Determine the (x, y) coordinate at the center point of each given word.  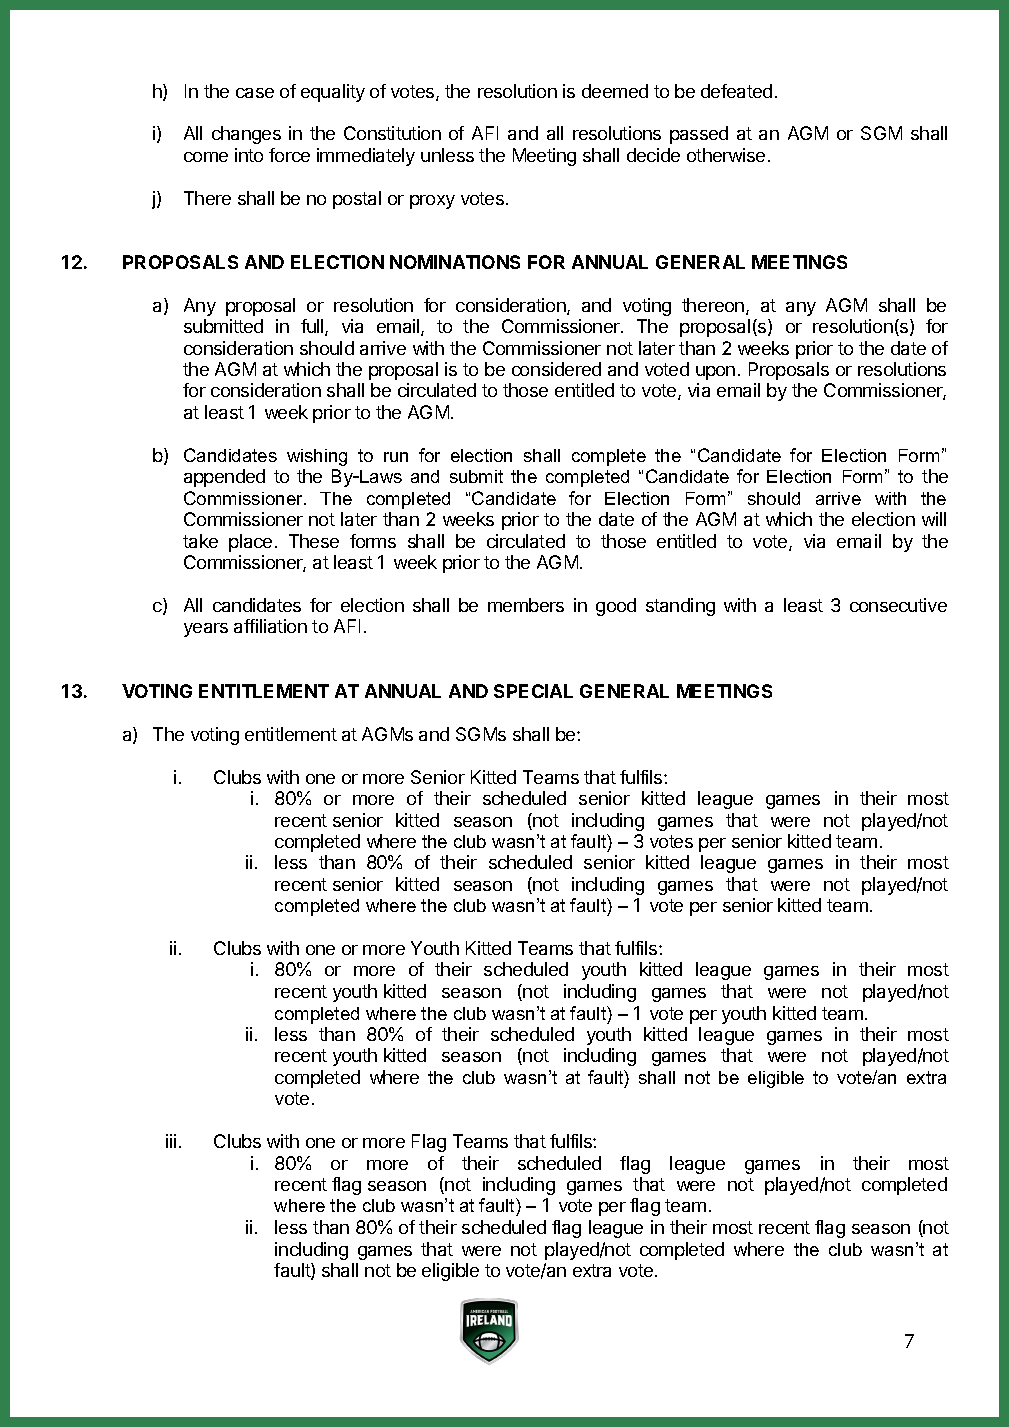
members (526, 605)
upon (715, 373)
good (616, 607)
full (313, 327)
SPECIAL (533, 691)
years (206, 630)
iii (171, 1141)
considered (556, 369)
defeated (736, 91)
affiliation (270, 626)
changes (246, 135)
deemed (615, 91)
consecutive (898, 605)
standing (680, 607)
